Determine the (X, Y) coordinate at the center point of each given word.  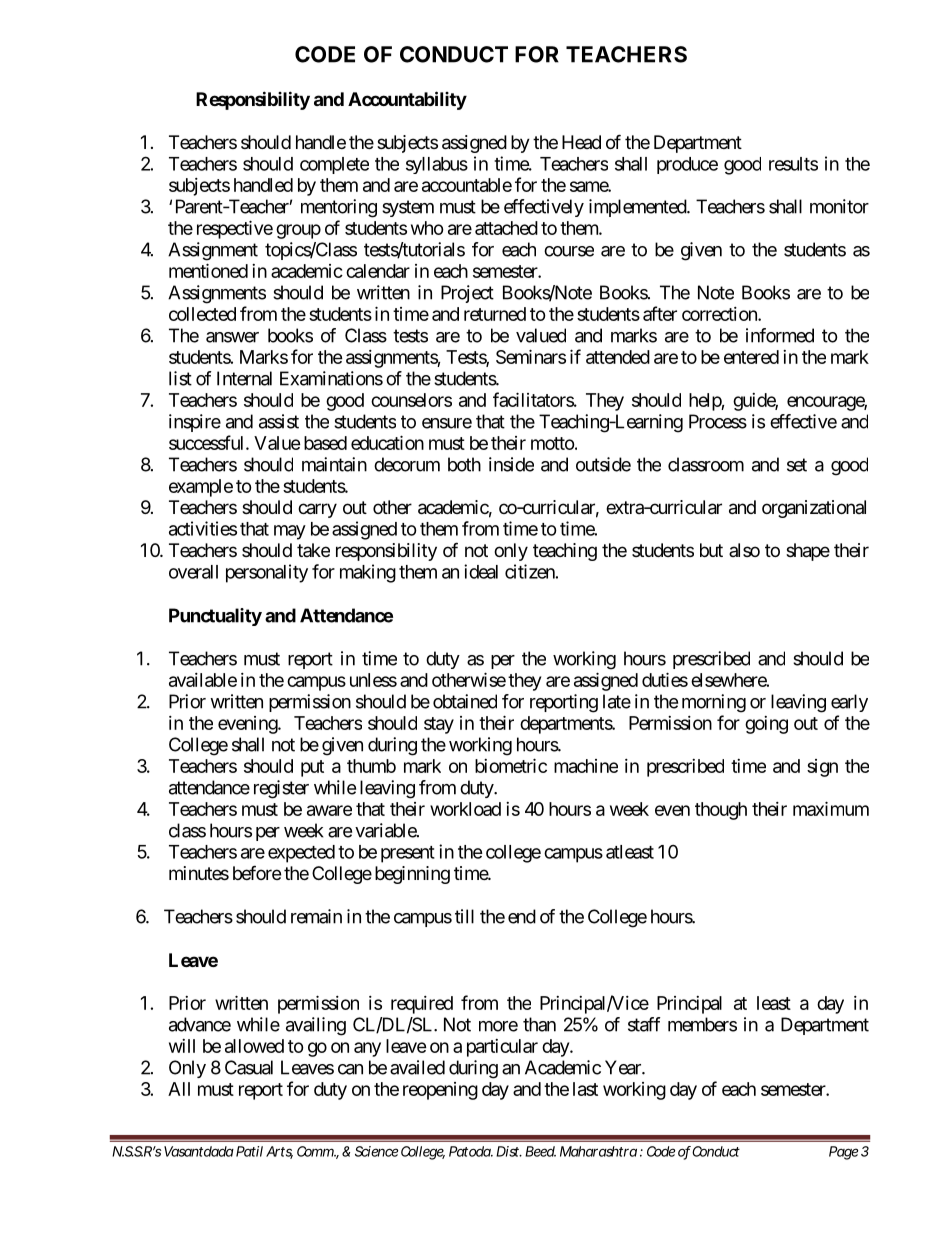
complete (334, 165)
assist (279, 421)
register (281, 789)
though (721, 811)
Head (581, 142)
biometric (511, 765)
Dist (509, 1151)
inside (511, 464)
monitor (839, 206)
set (797, 465)
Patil (249, 1151)
